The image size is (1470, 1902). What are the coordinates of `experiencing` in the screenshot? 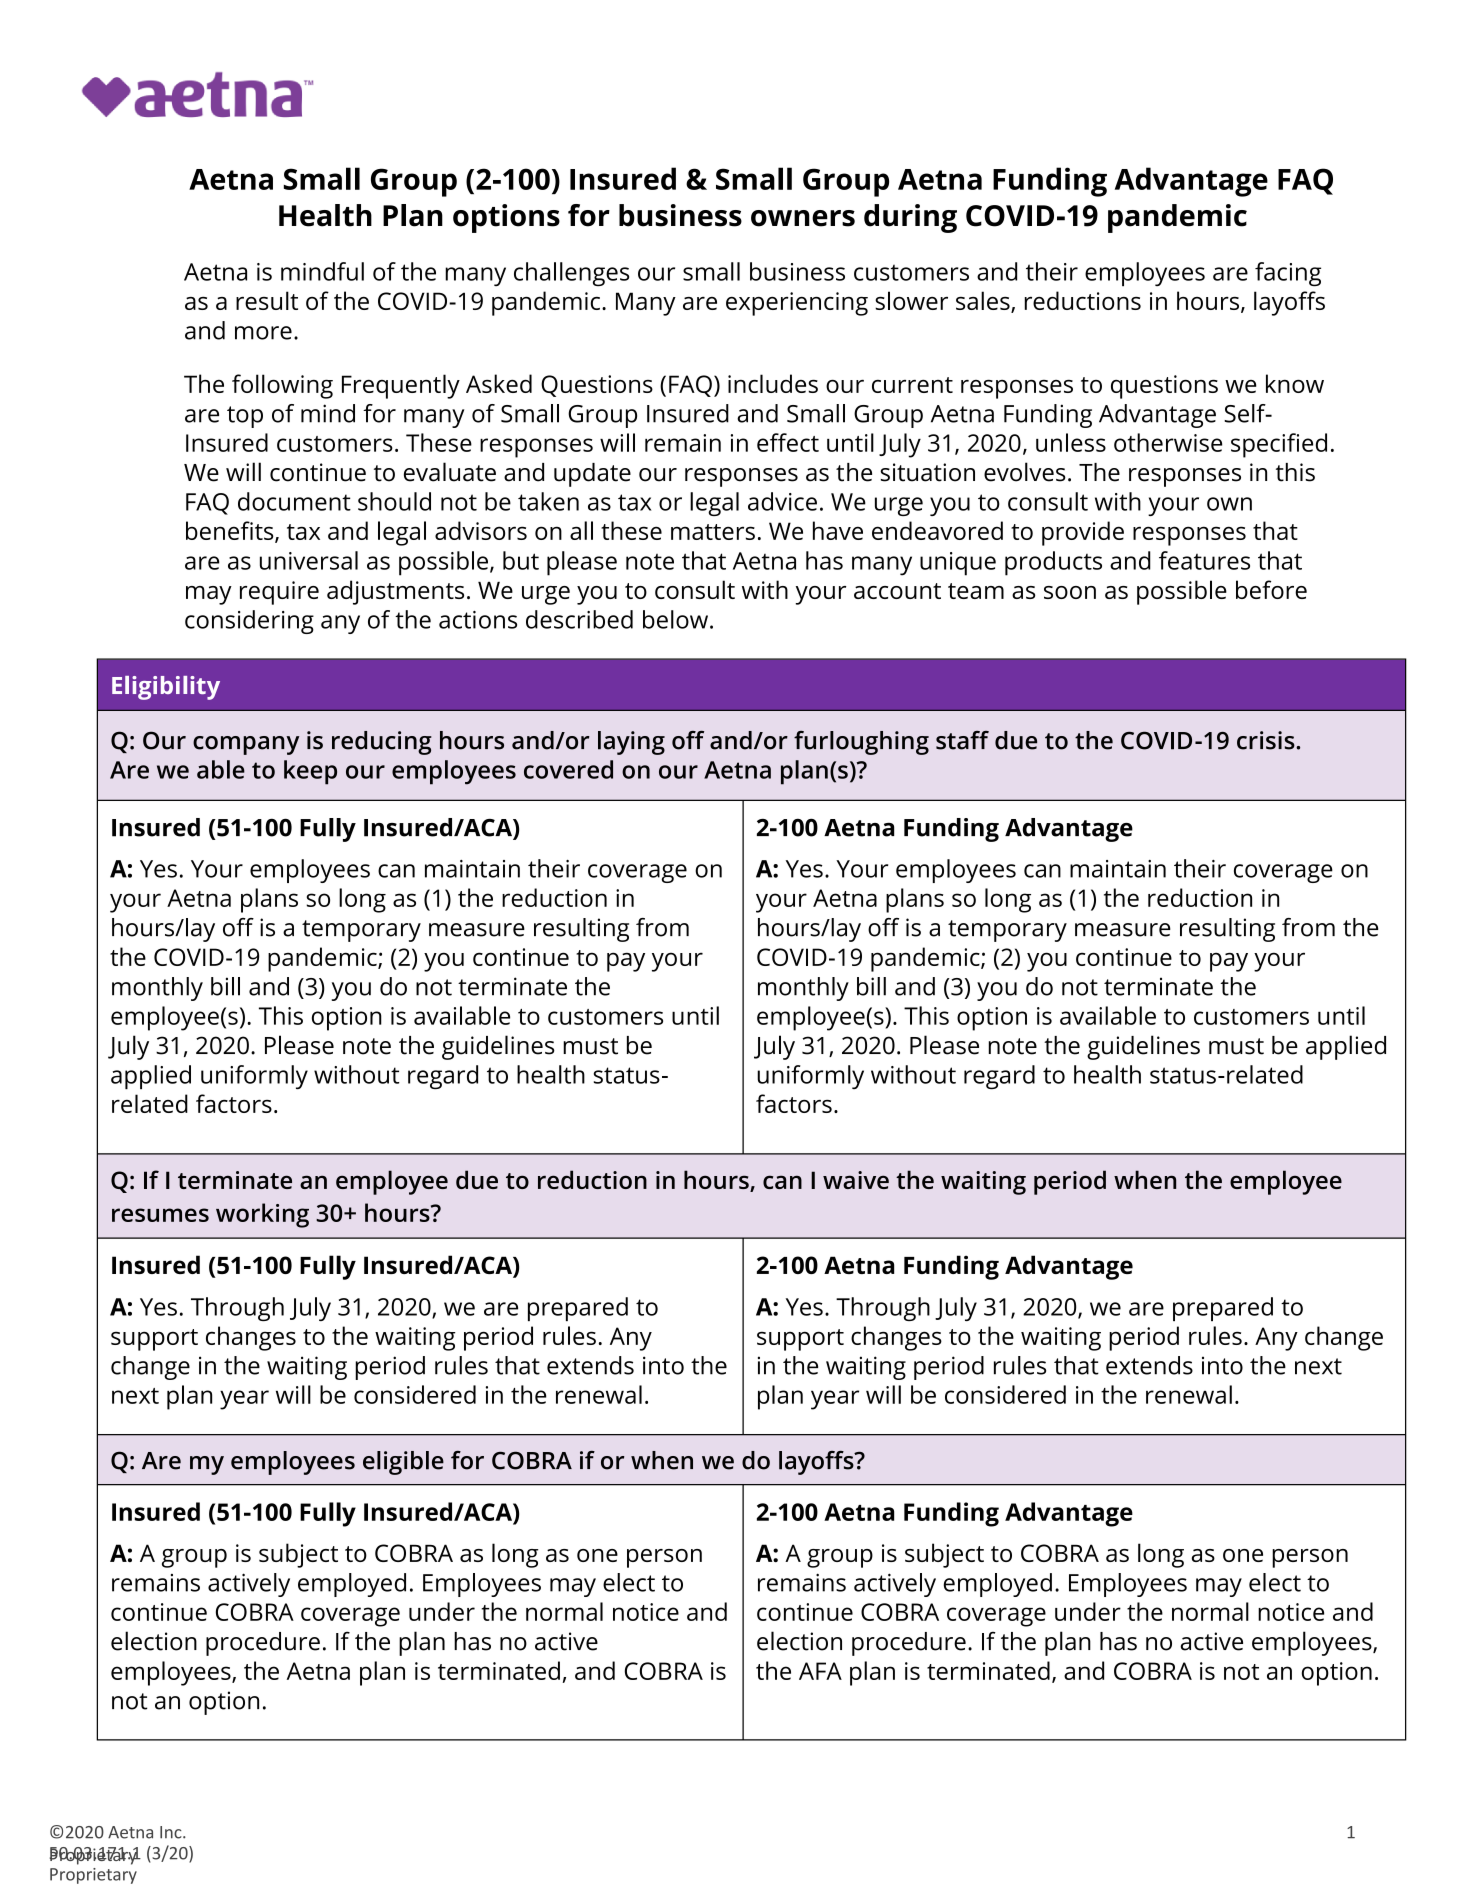 It's located at (797, 304).
